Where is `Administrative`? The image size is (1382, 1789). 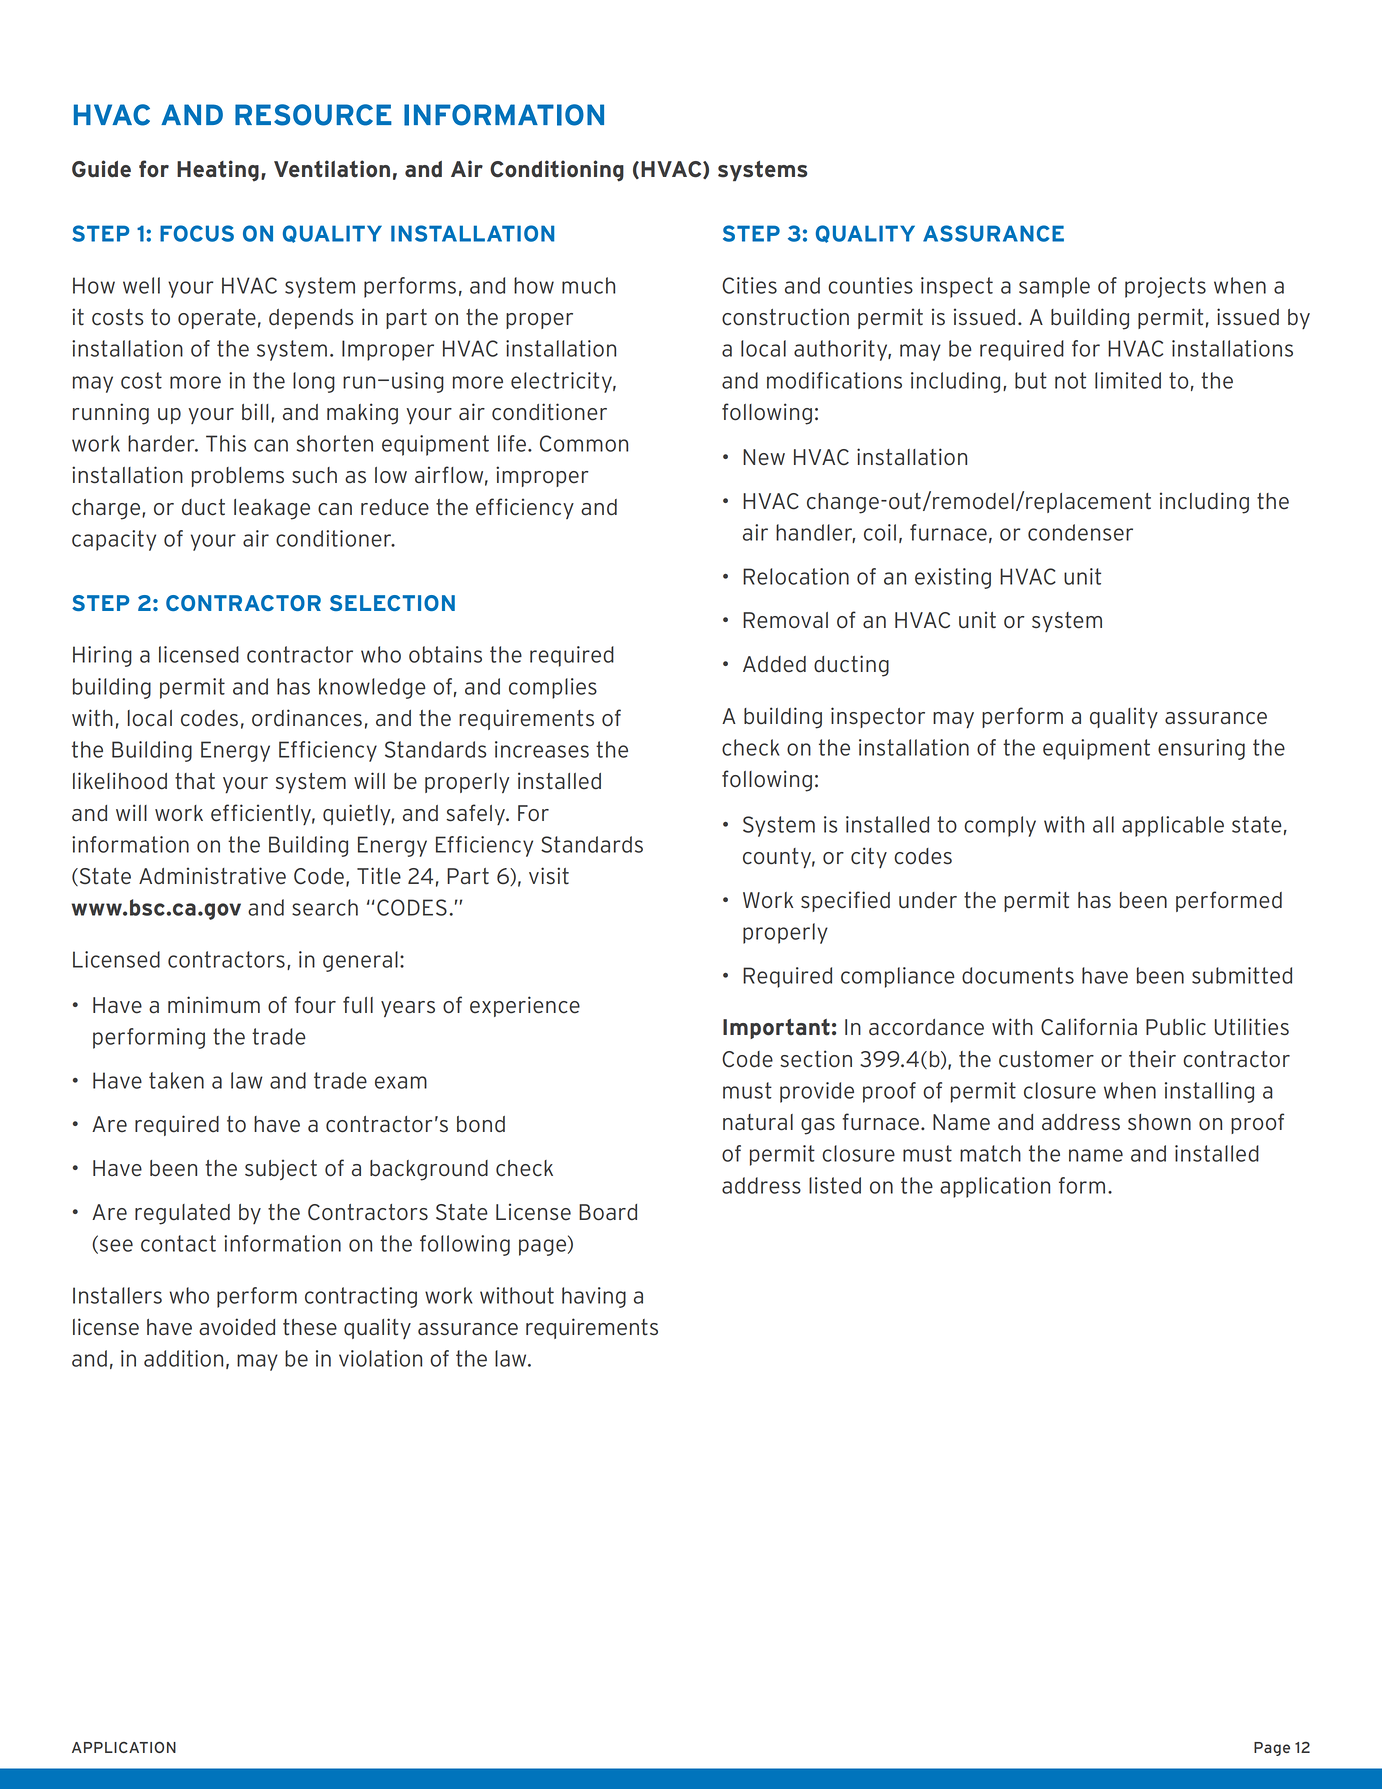
Administrative is located at coordinates (212, 876).
